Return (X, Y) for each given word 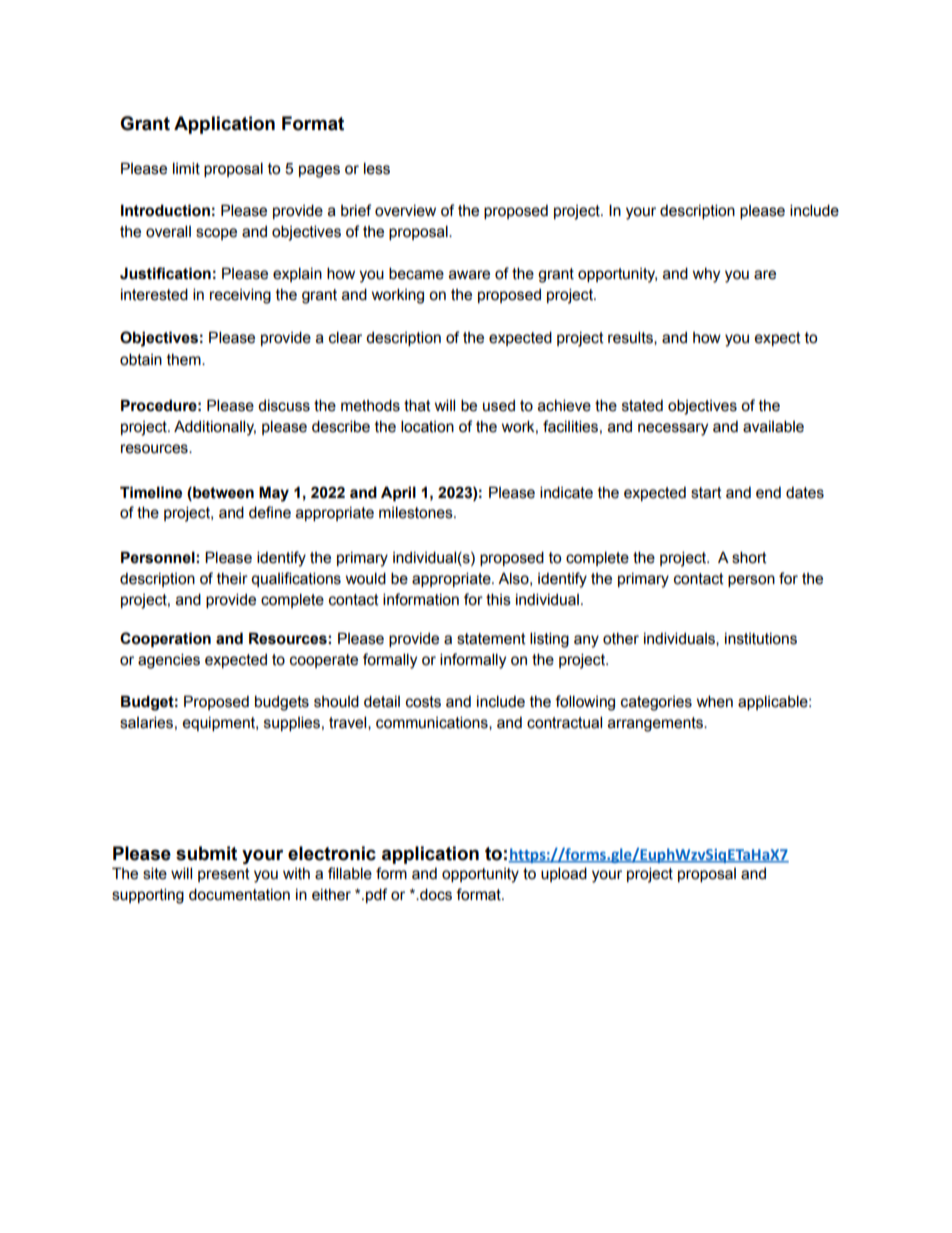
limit (186, 168)
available (773, 426)
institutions (761, 639)
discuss (284, 406)
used (499, 406)
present (224, 875)
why (706, 275)
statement (491, 639)
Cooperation (165, 639)
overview (405, 211)
